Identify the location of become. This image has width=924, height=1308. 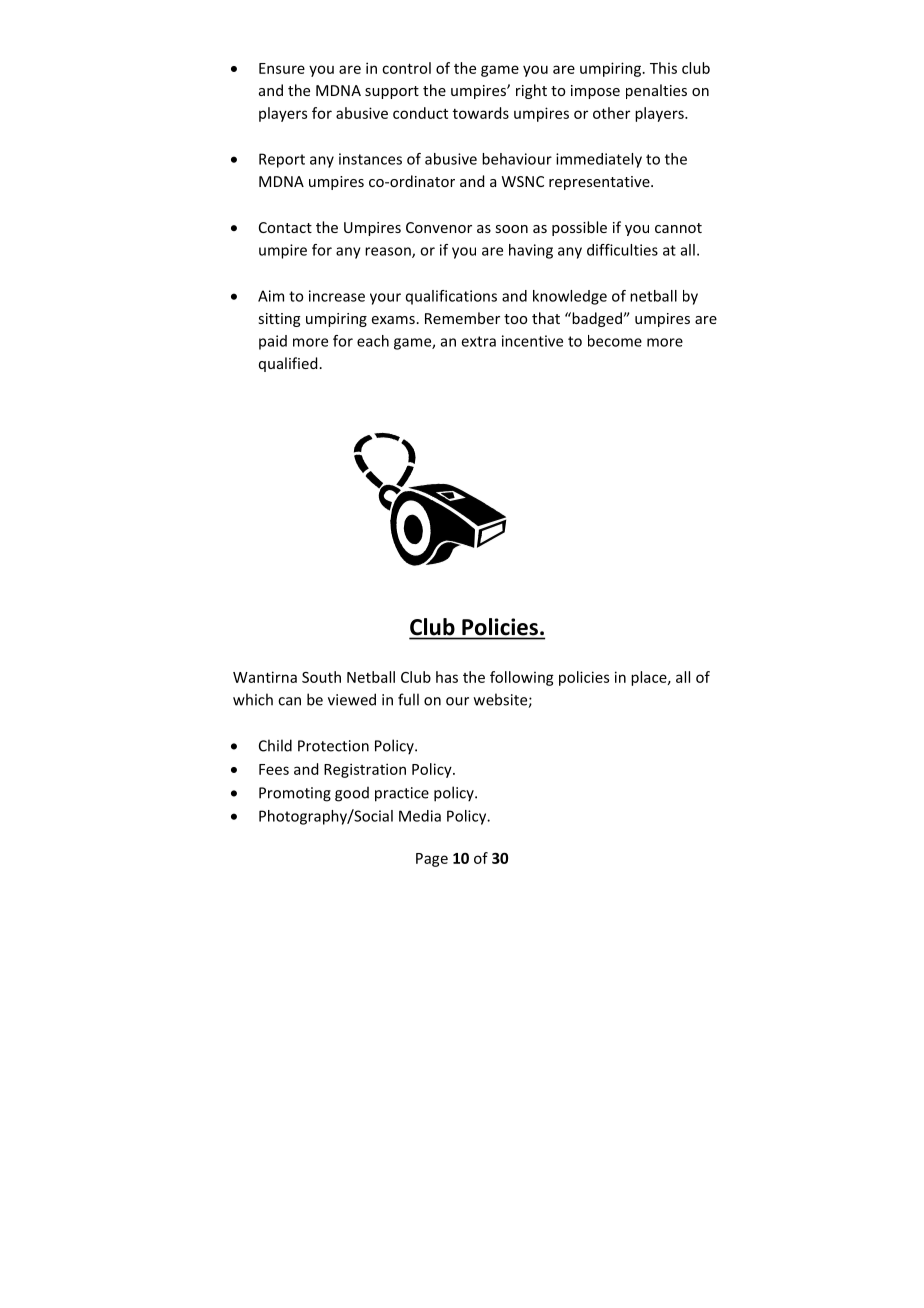
(615, 341).
